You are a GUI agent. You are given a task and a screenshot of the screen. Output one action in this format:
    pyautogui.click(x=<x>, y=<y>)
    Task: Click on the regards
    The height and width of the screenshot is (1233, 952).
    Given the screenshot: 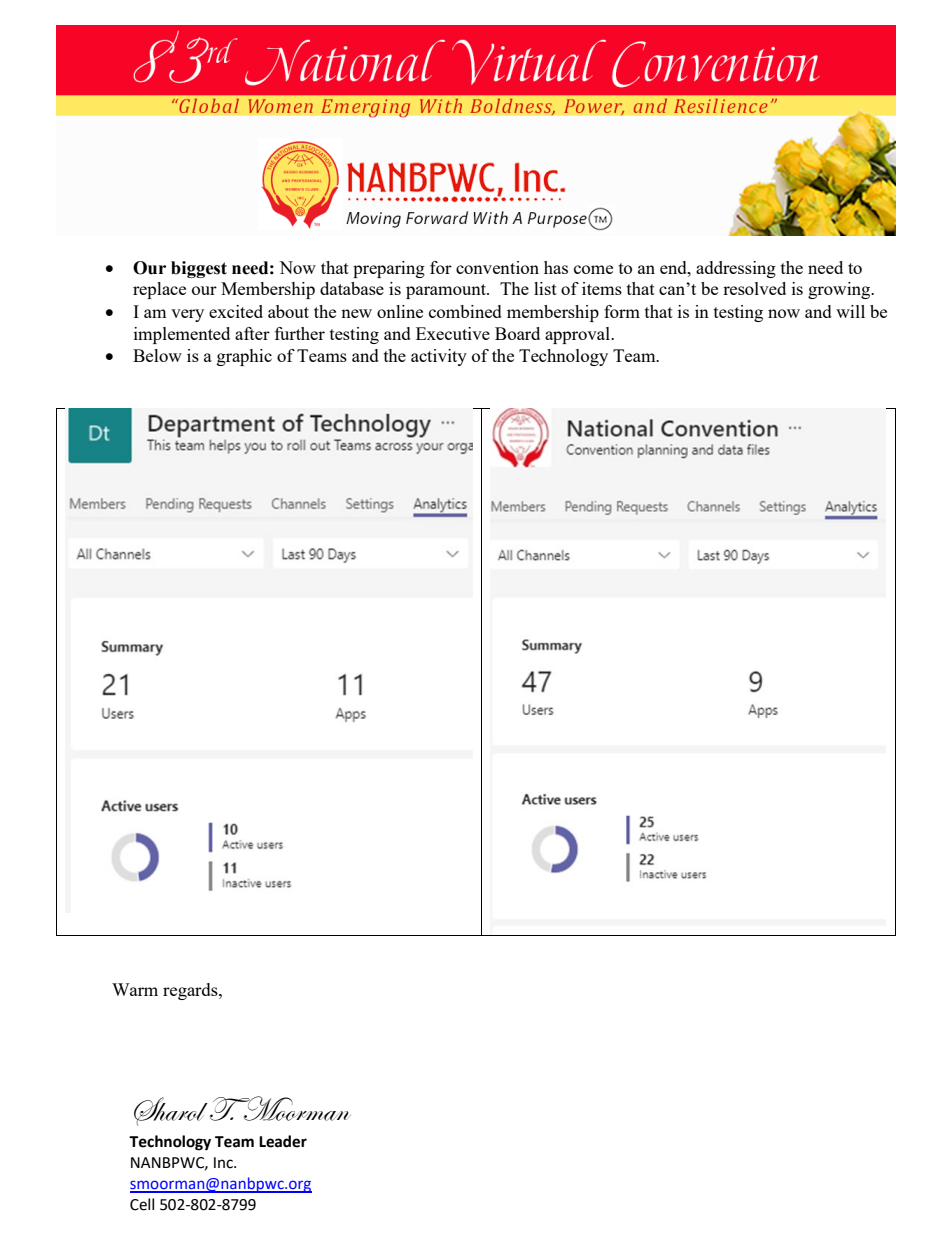 What is the action you would take?
    pyautogui.click(x=191, y=991)
